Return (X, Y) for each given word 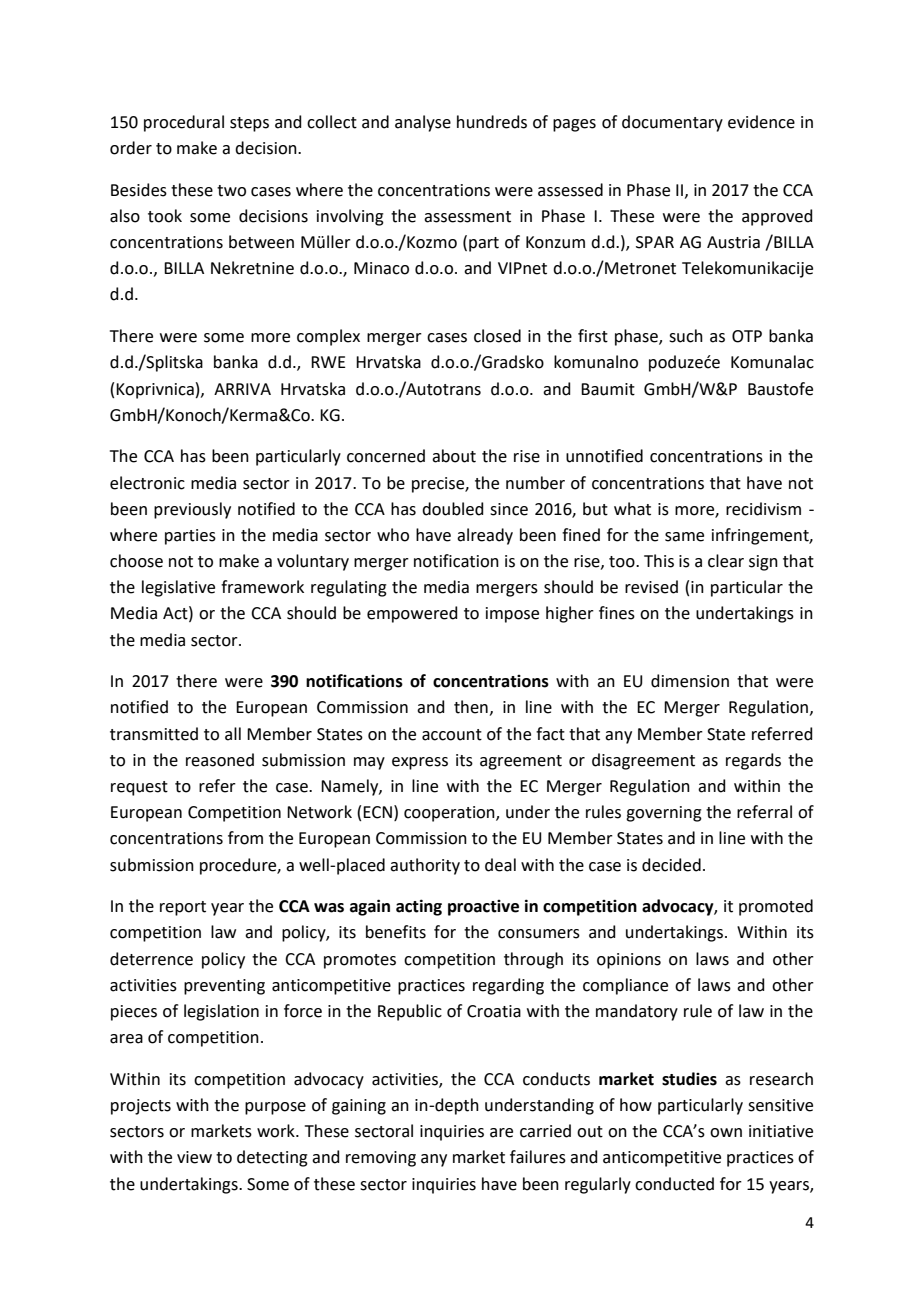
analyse (423, 123)
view (194, 1157)
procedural (184, 123)
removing (381, 1159)
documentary (672, 123)
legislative (178, 588)
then (471, 707)
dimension (690, 681)
